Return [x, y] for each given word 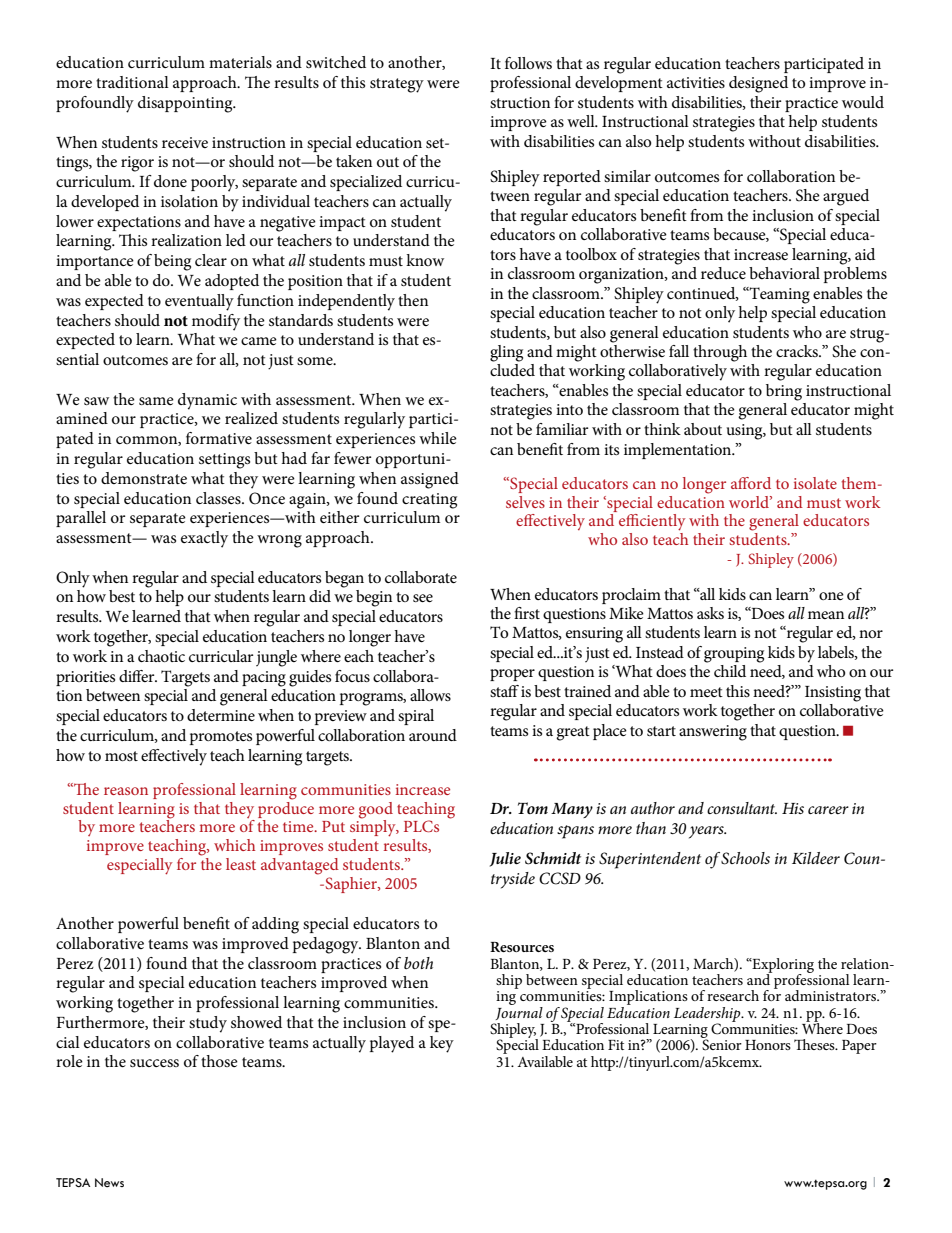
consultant [742, 808]
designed [758, 84]
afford [751, 483]
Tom [533, 808]
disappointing [186, 104]
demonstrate [144, 478]
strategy [397, 85]
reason [126, 791]
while [438, 438]
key [442, 1044]
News [109, 1183]
